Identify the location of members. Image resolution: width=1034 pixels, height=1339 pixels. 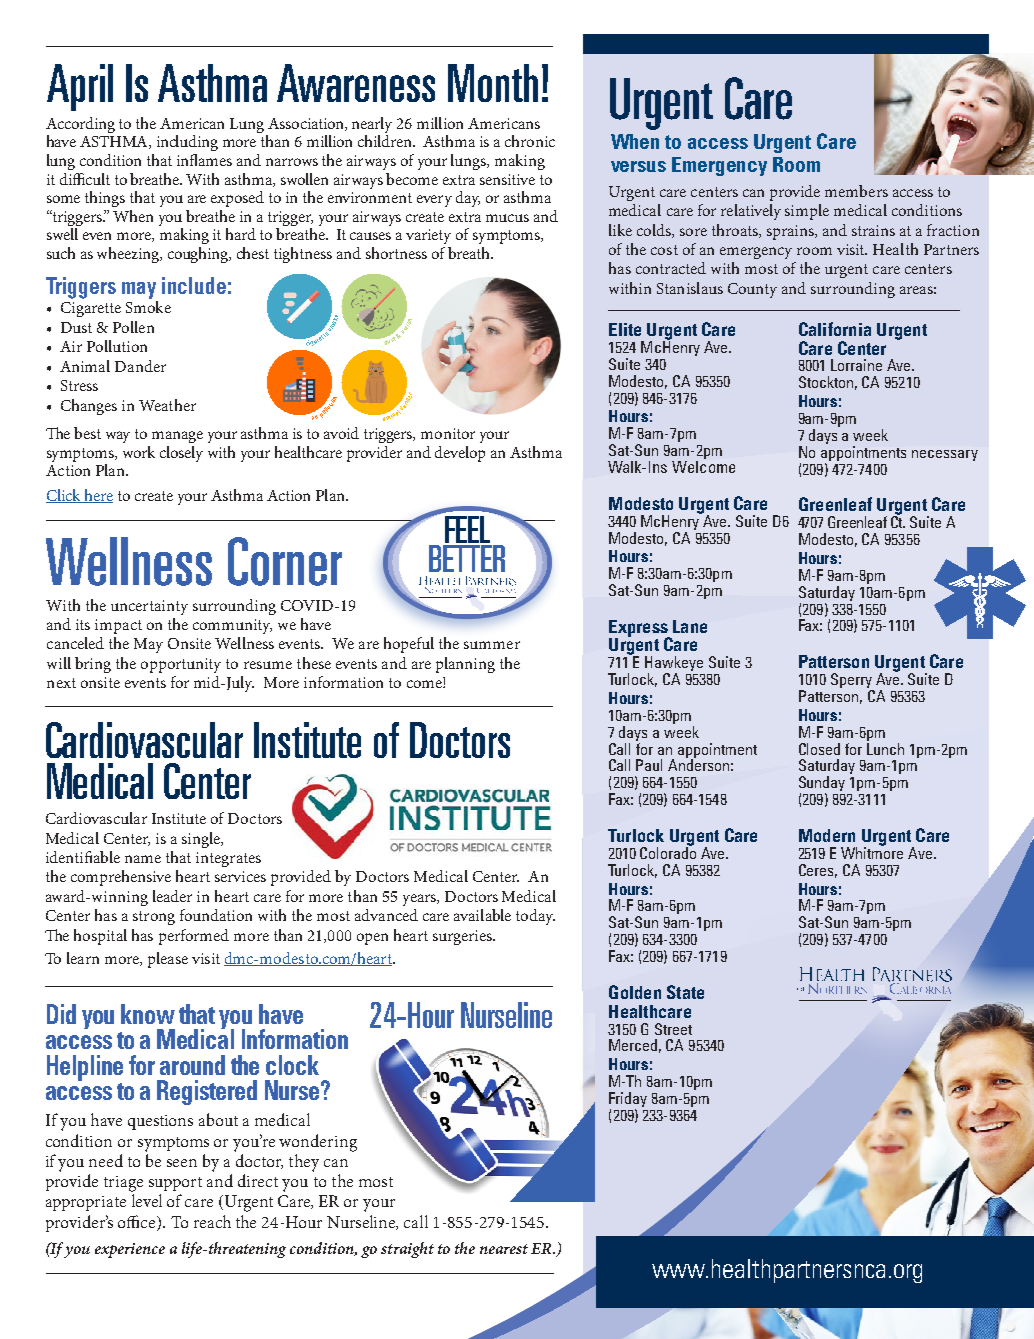
(856, 191).
